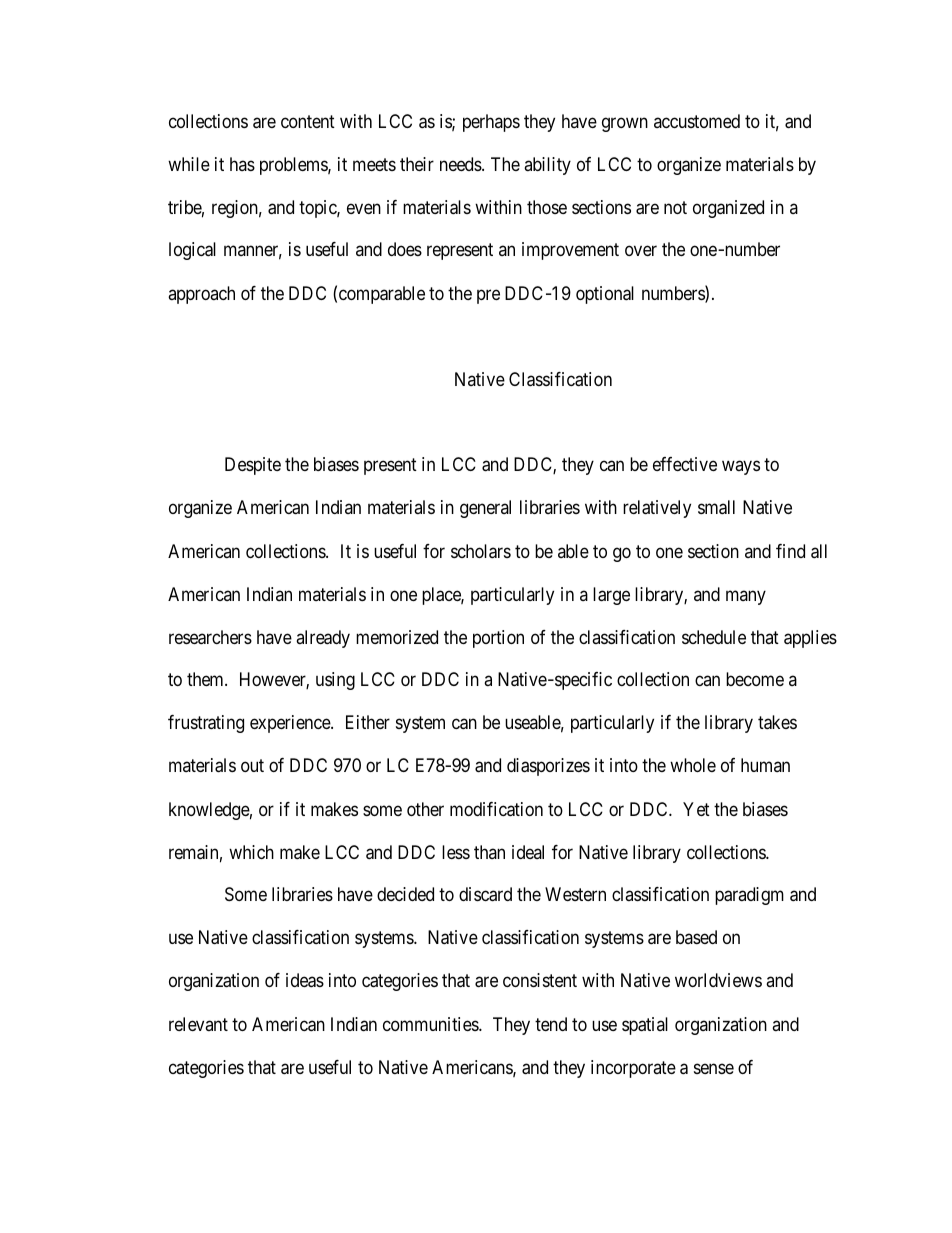 The image size is (952, 1233). Describe the element at coordinates (242, 164) in the screenshot. I see `has` at that location.
